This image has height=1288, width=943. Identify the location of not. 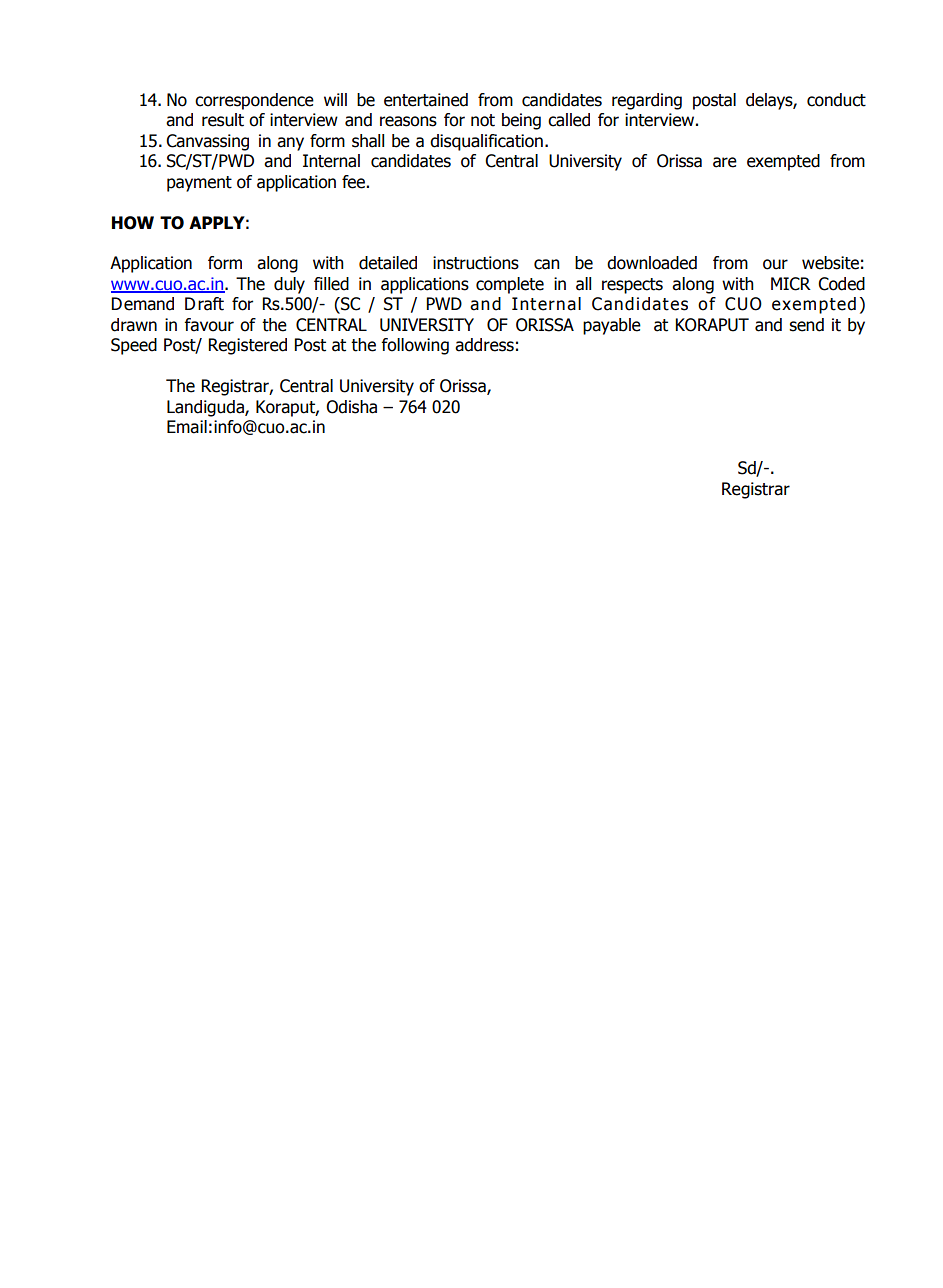
(483, 120).
